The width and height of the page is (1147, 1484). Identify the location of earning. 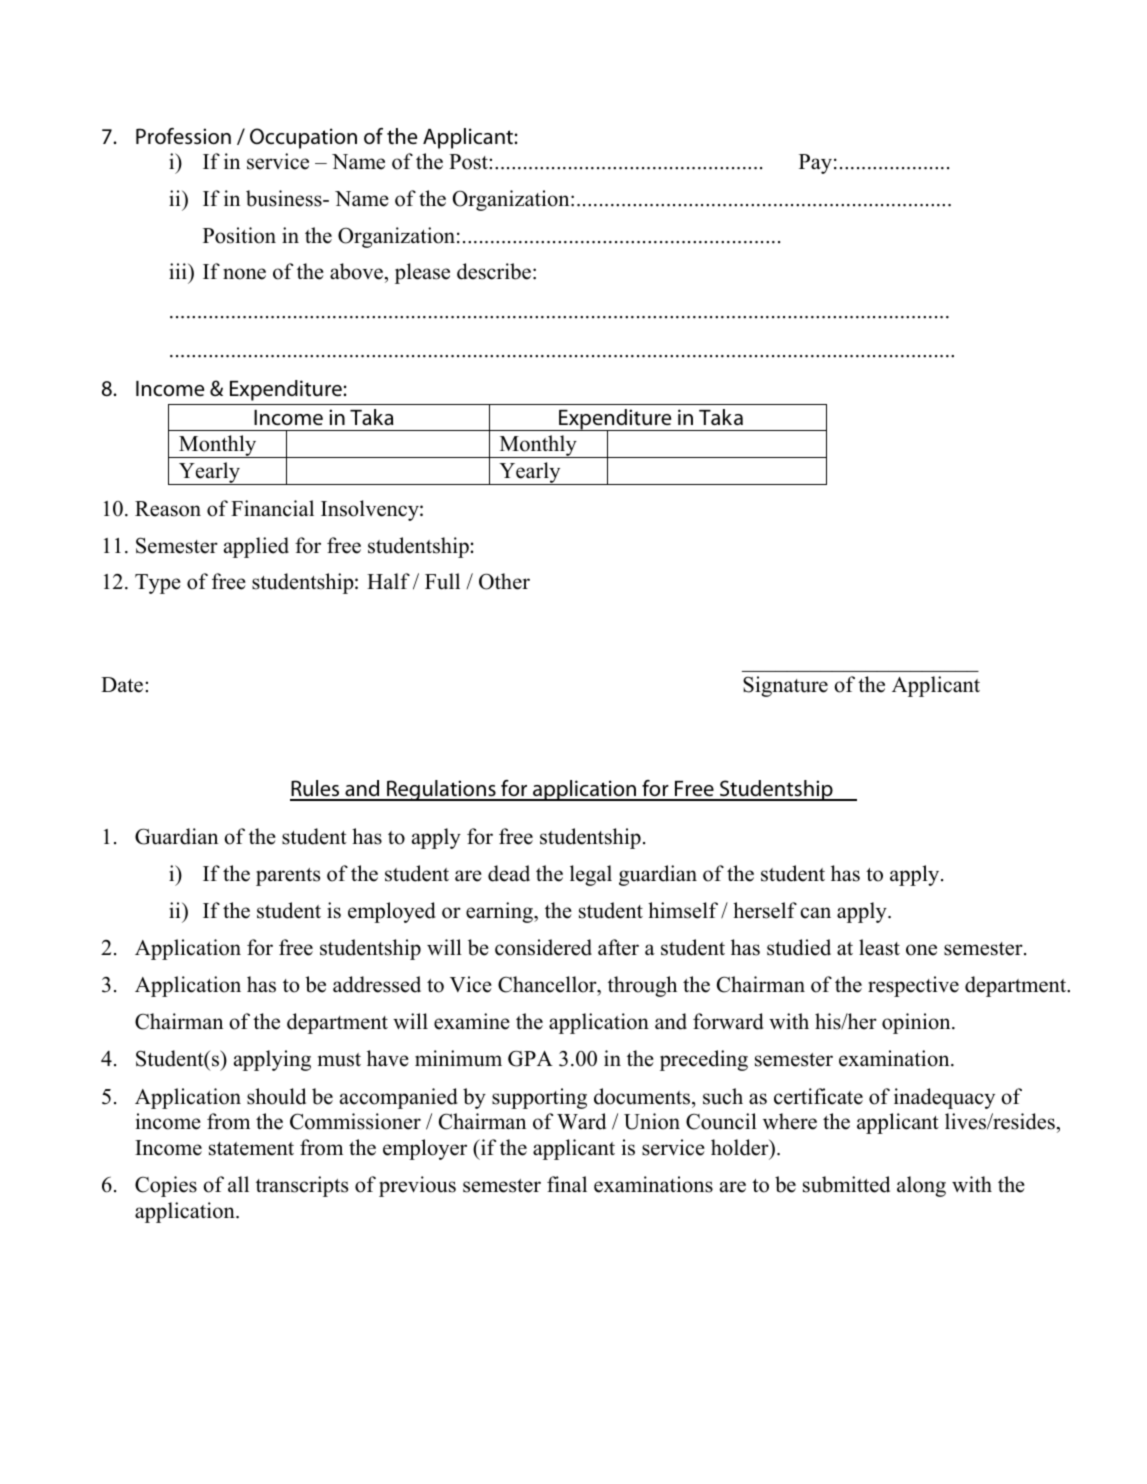
(500, 912).
